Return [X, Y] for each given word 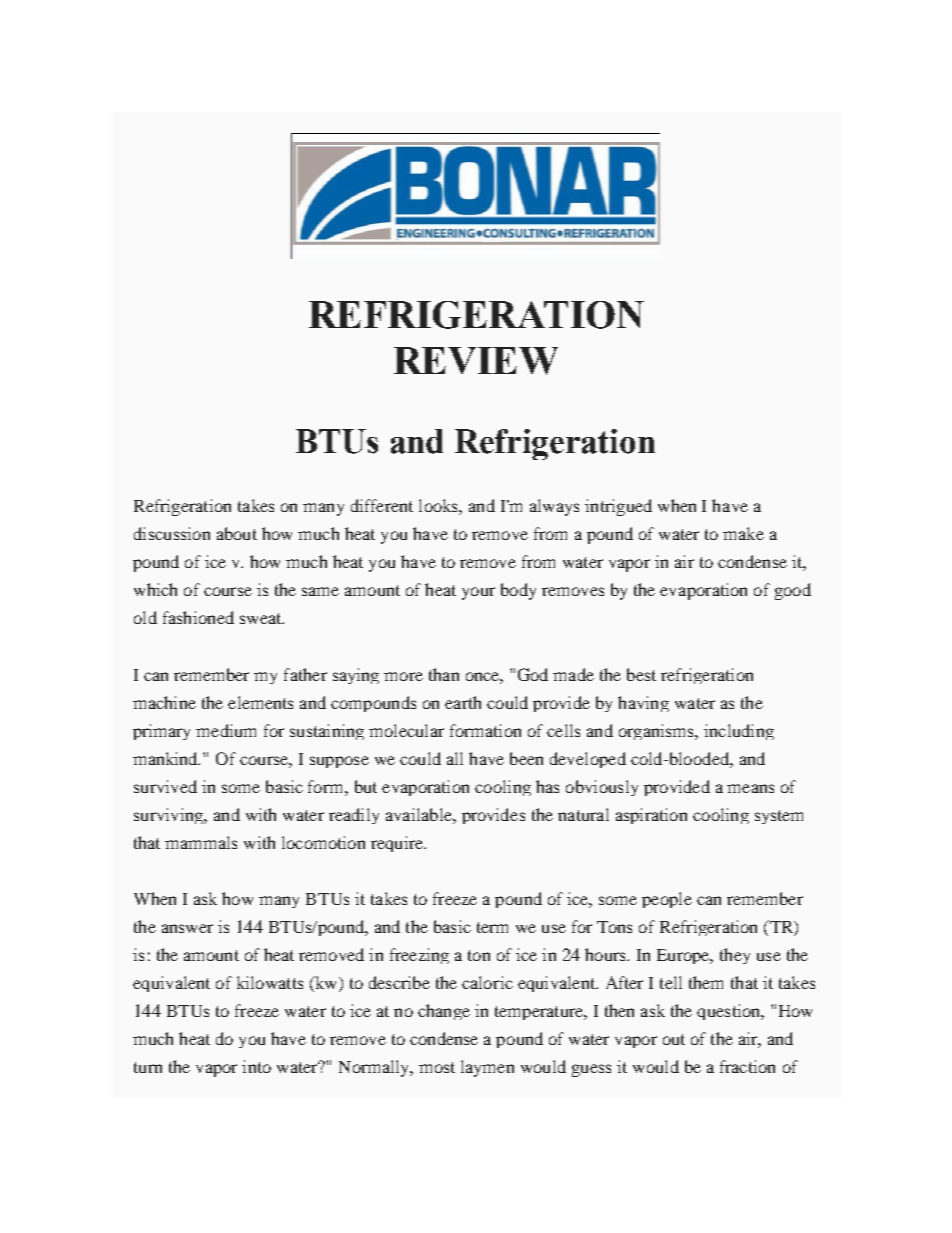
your [478, 593]
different [382, 505]
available [420, 814]
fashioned [198, 617]
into [256, 1066]
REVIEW [476, 361]
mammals [201, 842]
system [779, 817]
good [793, 591]
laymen [487, 1068]
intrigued [618, 507]
